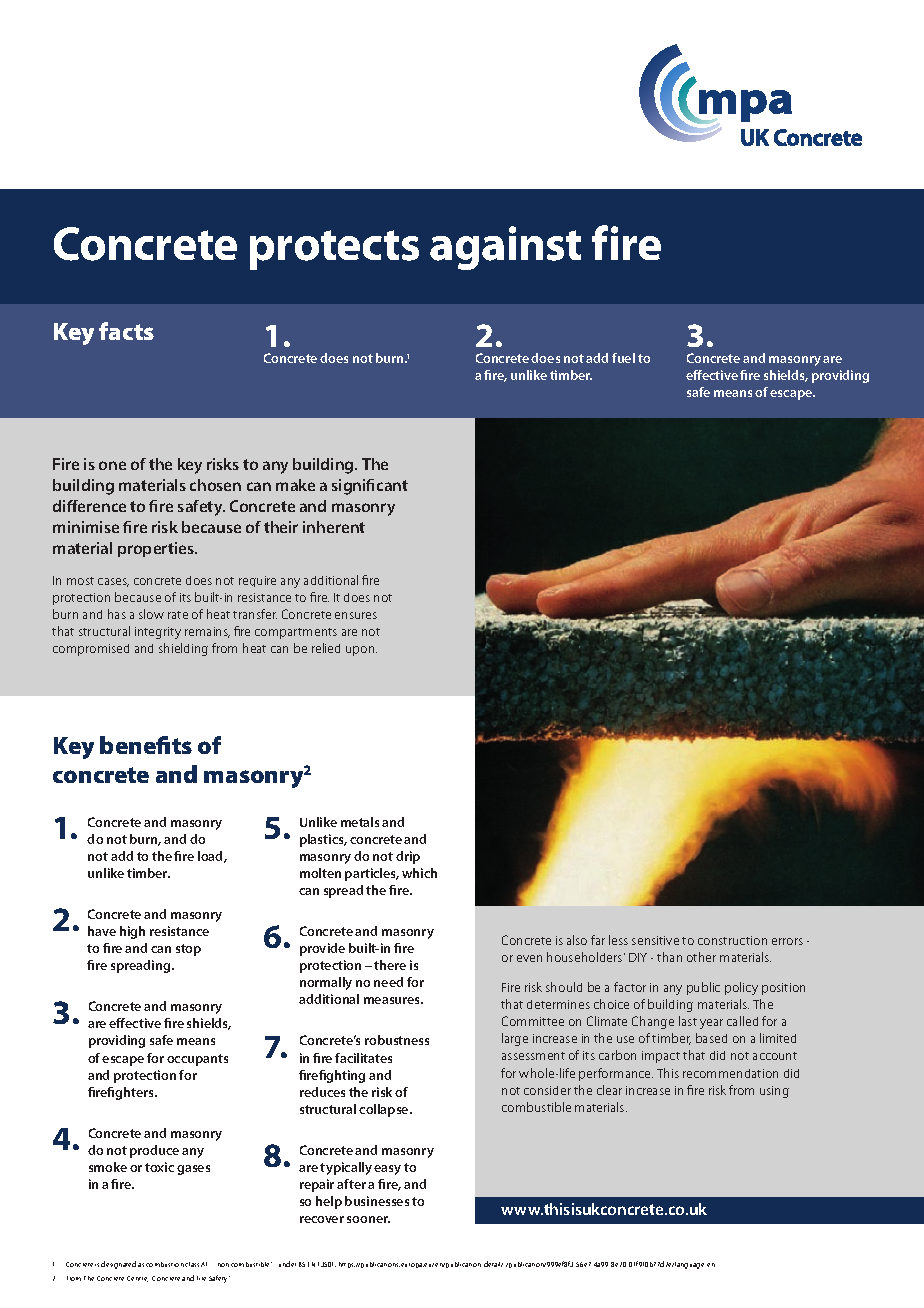 This screenshot has width=924, height=1308. Describe the element at coordinates (370, 487) in the screenshot. I see `significant` at that location.
